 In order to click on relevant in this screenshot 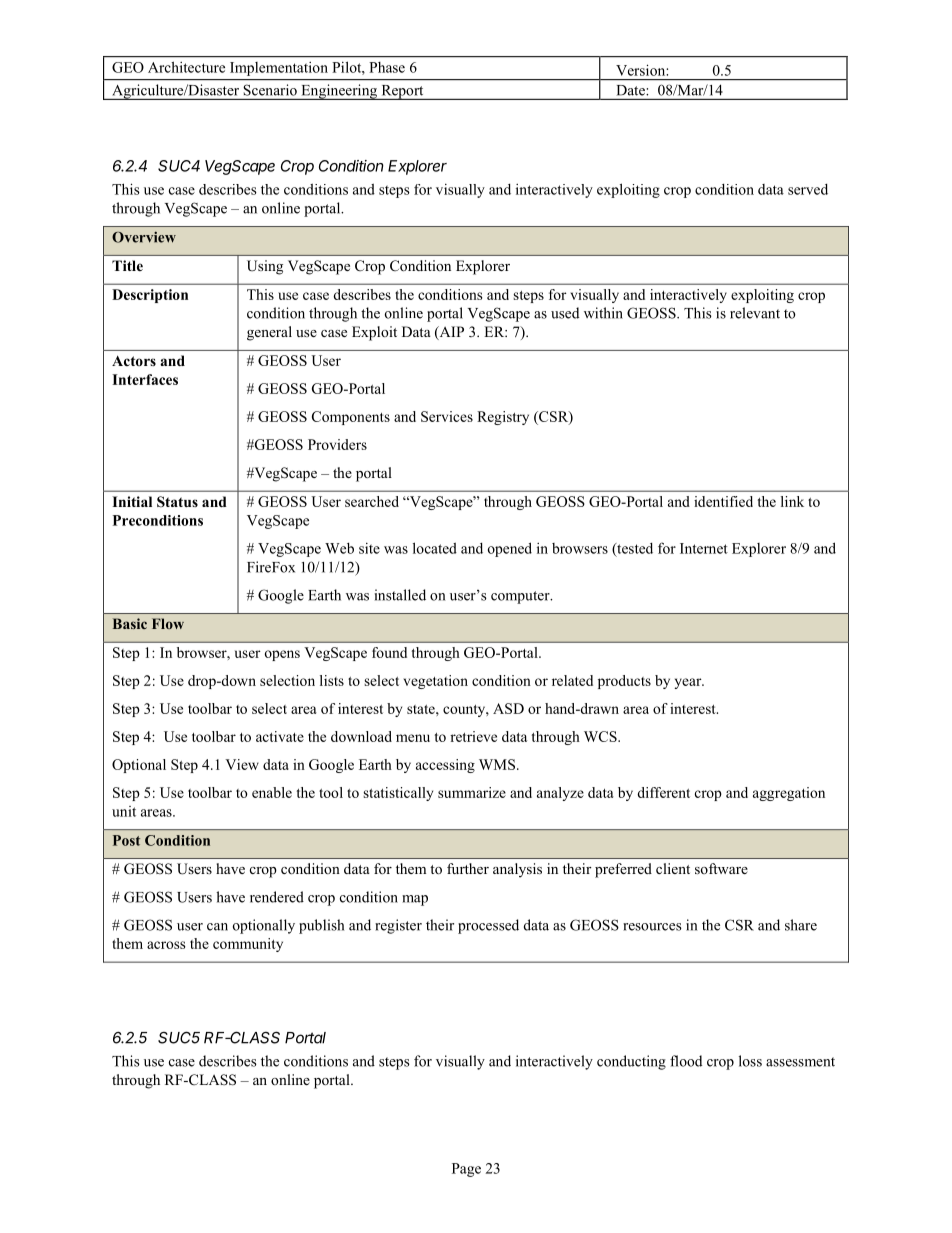, I will do `click(755, 313)`.
